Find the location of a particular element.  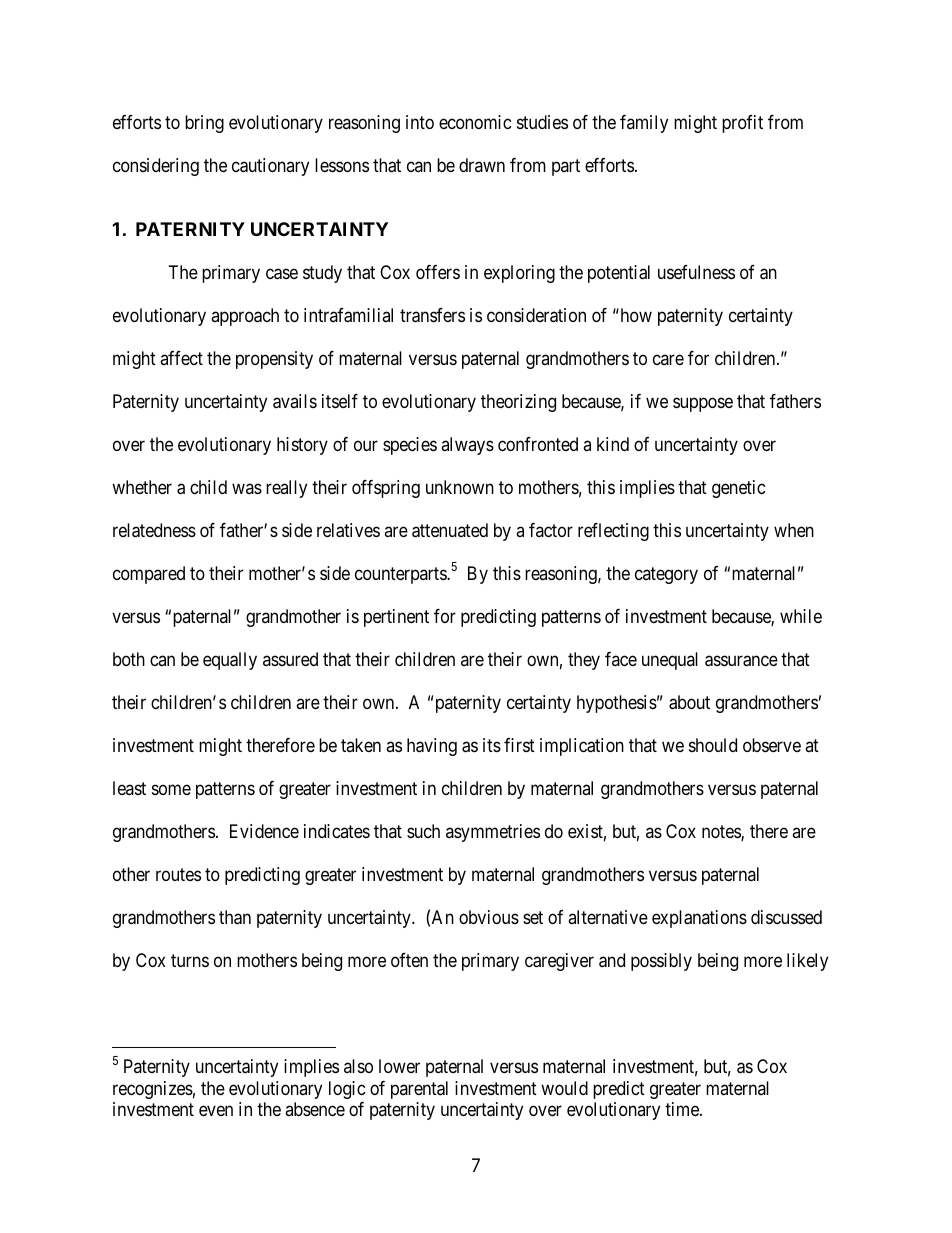

bring is located at coordinates (204, 124).
